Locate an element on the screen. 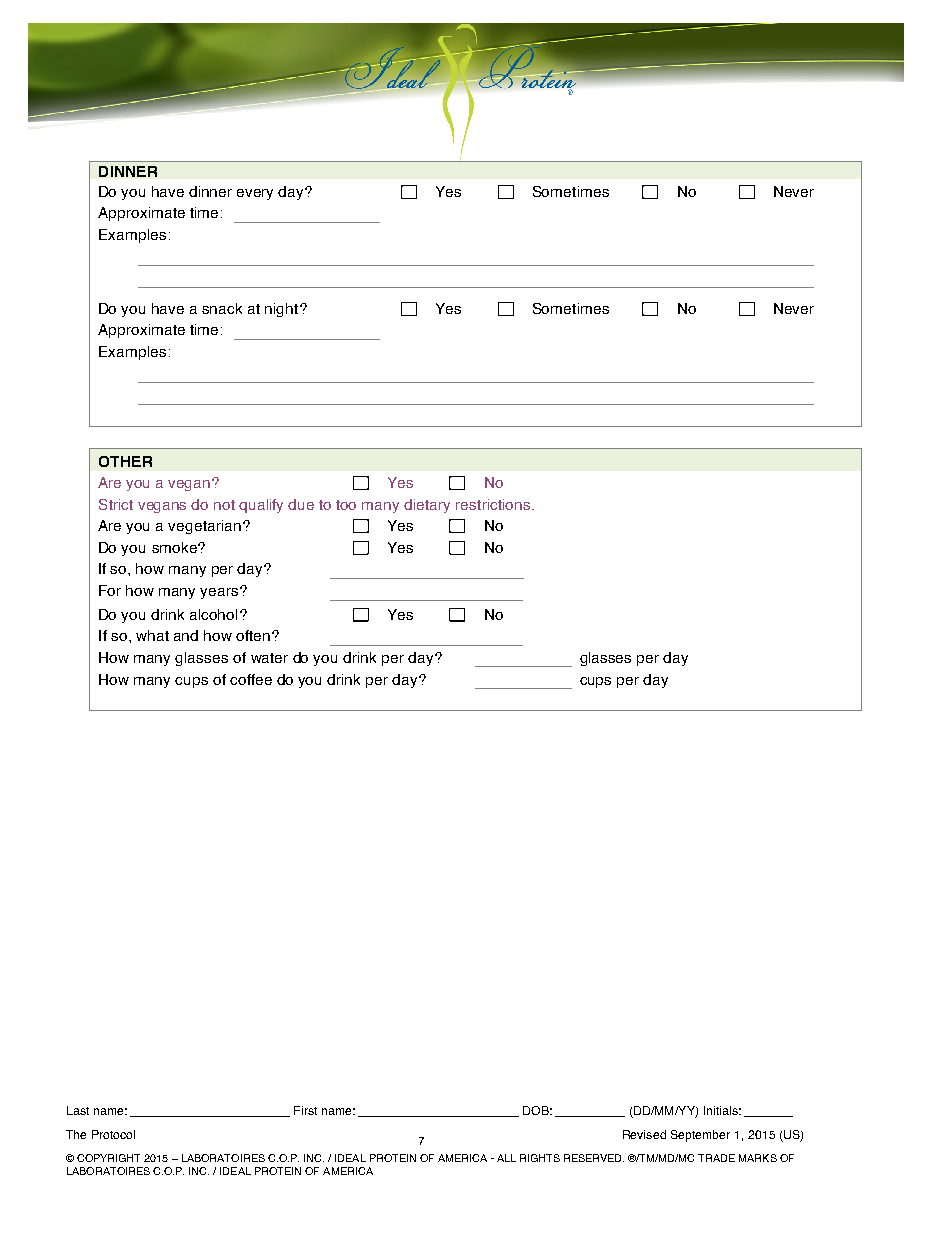 Image resolution: width=952 pixels, height=1233 pixels. night is located at coordinates (283, 310).
